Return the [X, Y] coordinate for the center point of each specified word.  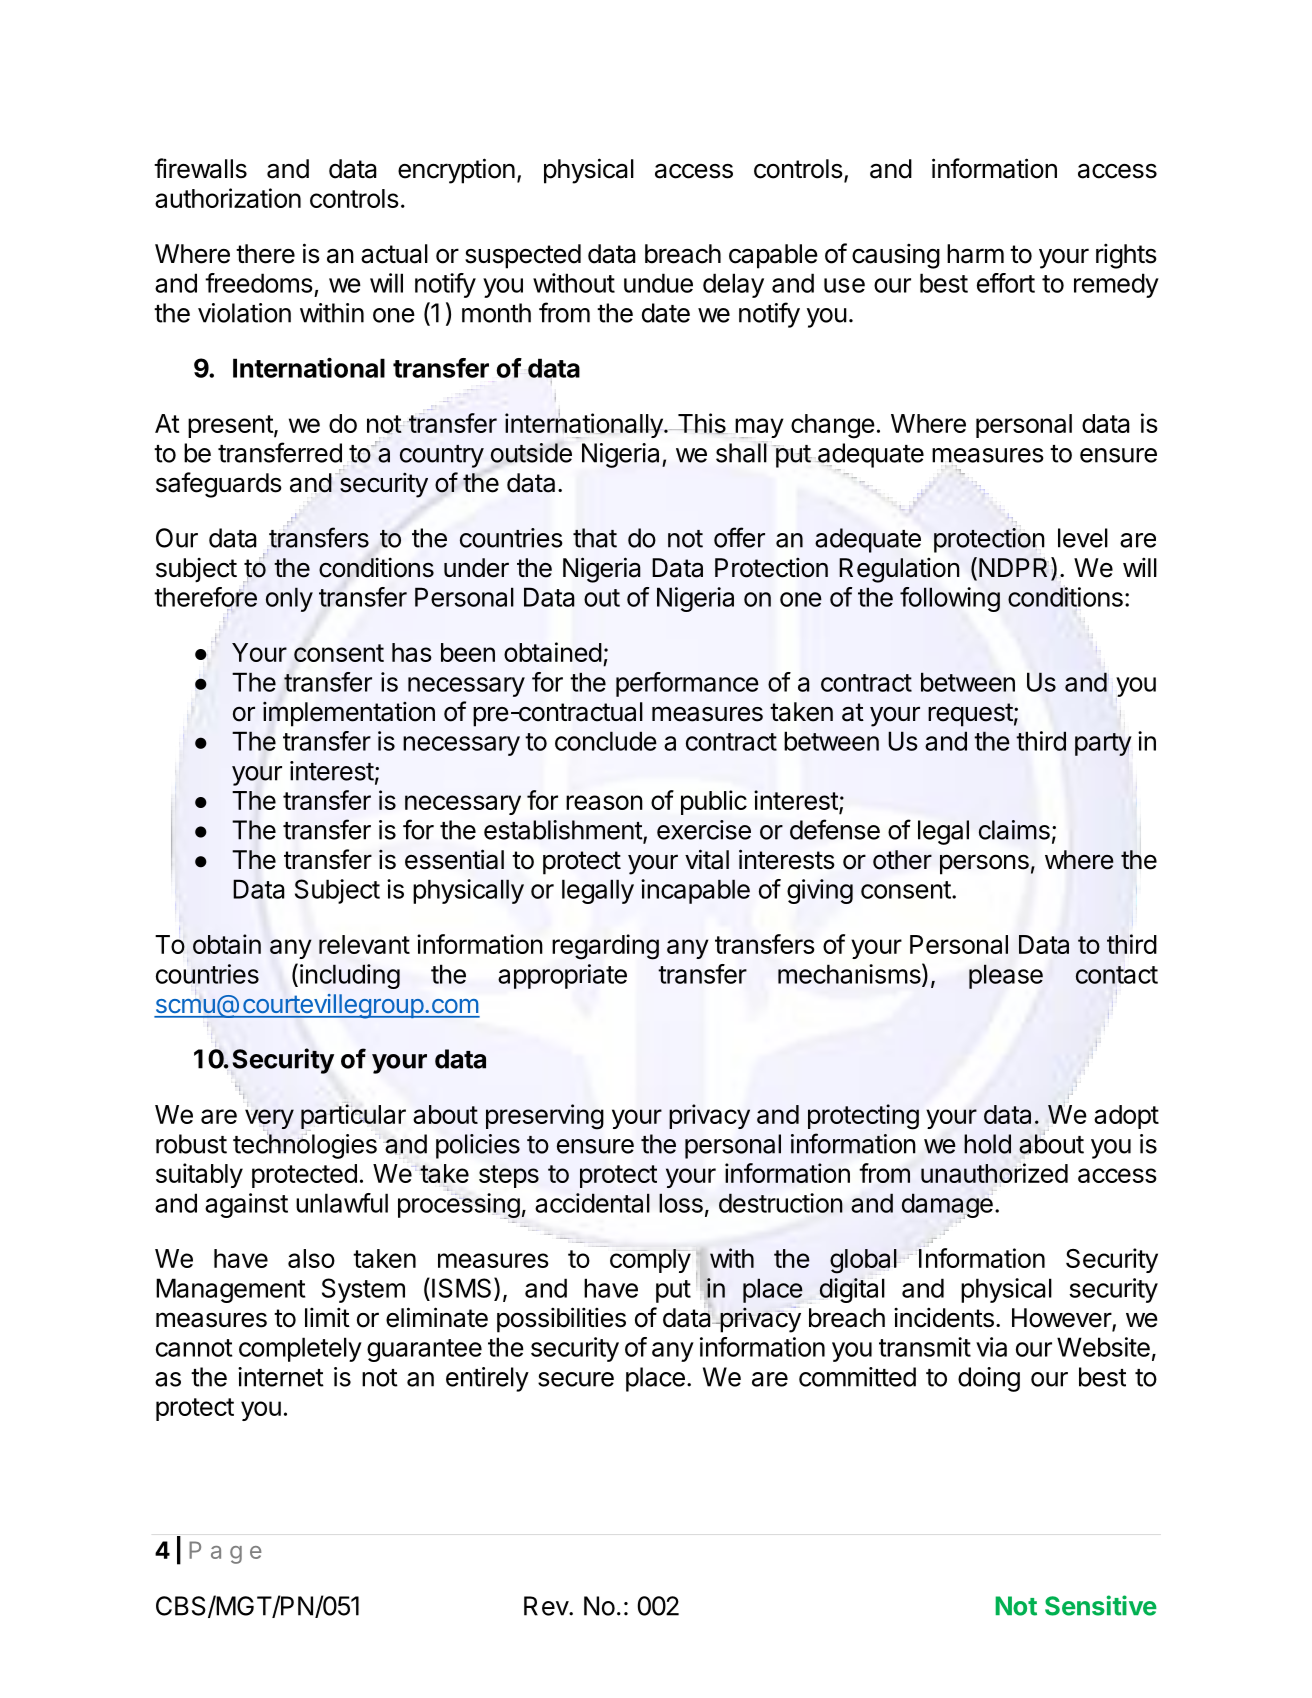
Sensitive [1101, 1605]
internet [281, 1377]
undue [658, 283]
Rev [547, 1606]
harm [975, 254]
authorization [228, 198]
